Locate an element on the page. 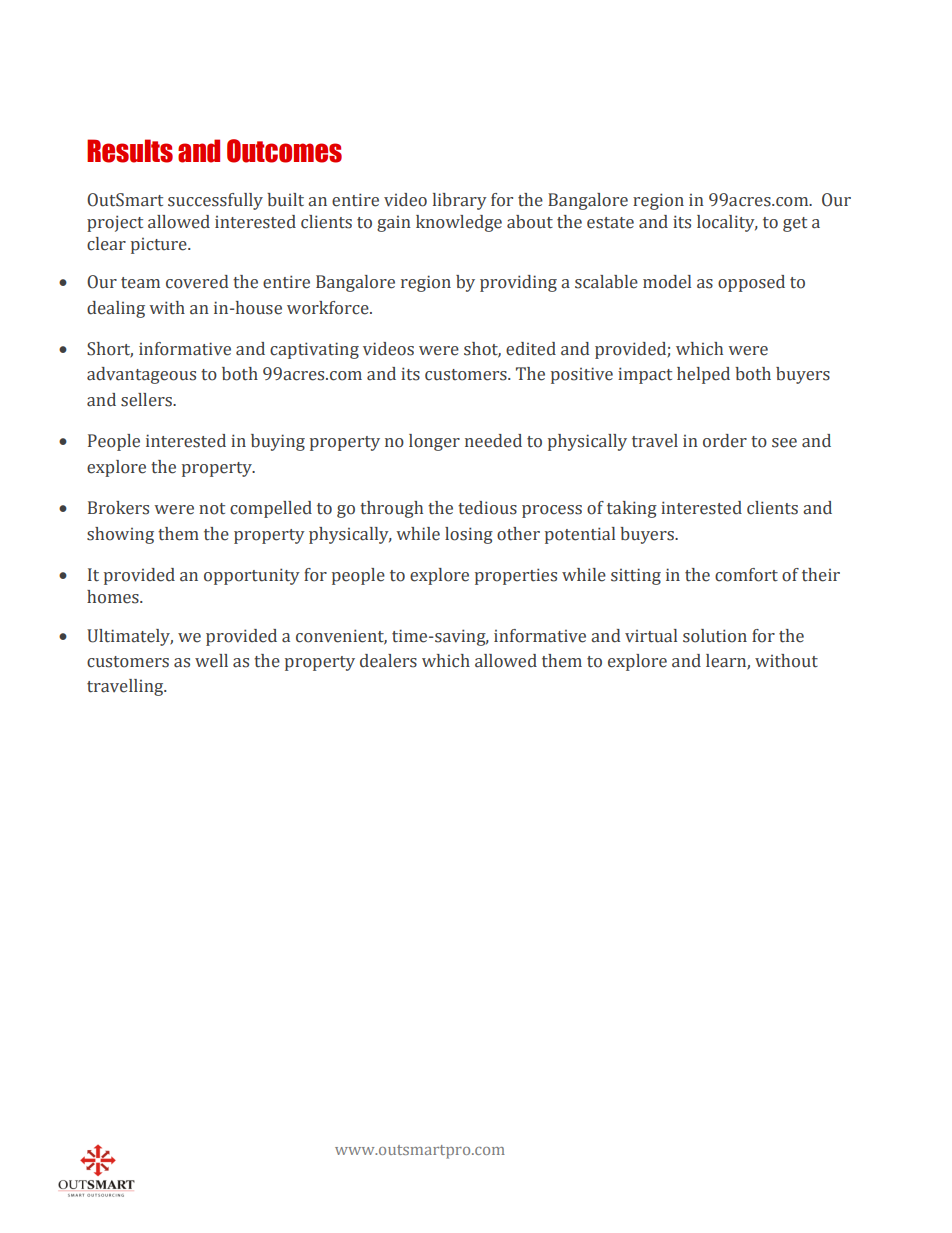 The width and height of the document is (952, 1233). well is located at coordinates (211, 661).
